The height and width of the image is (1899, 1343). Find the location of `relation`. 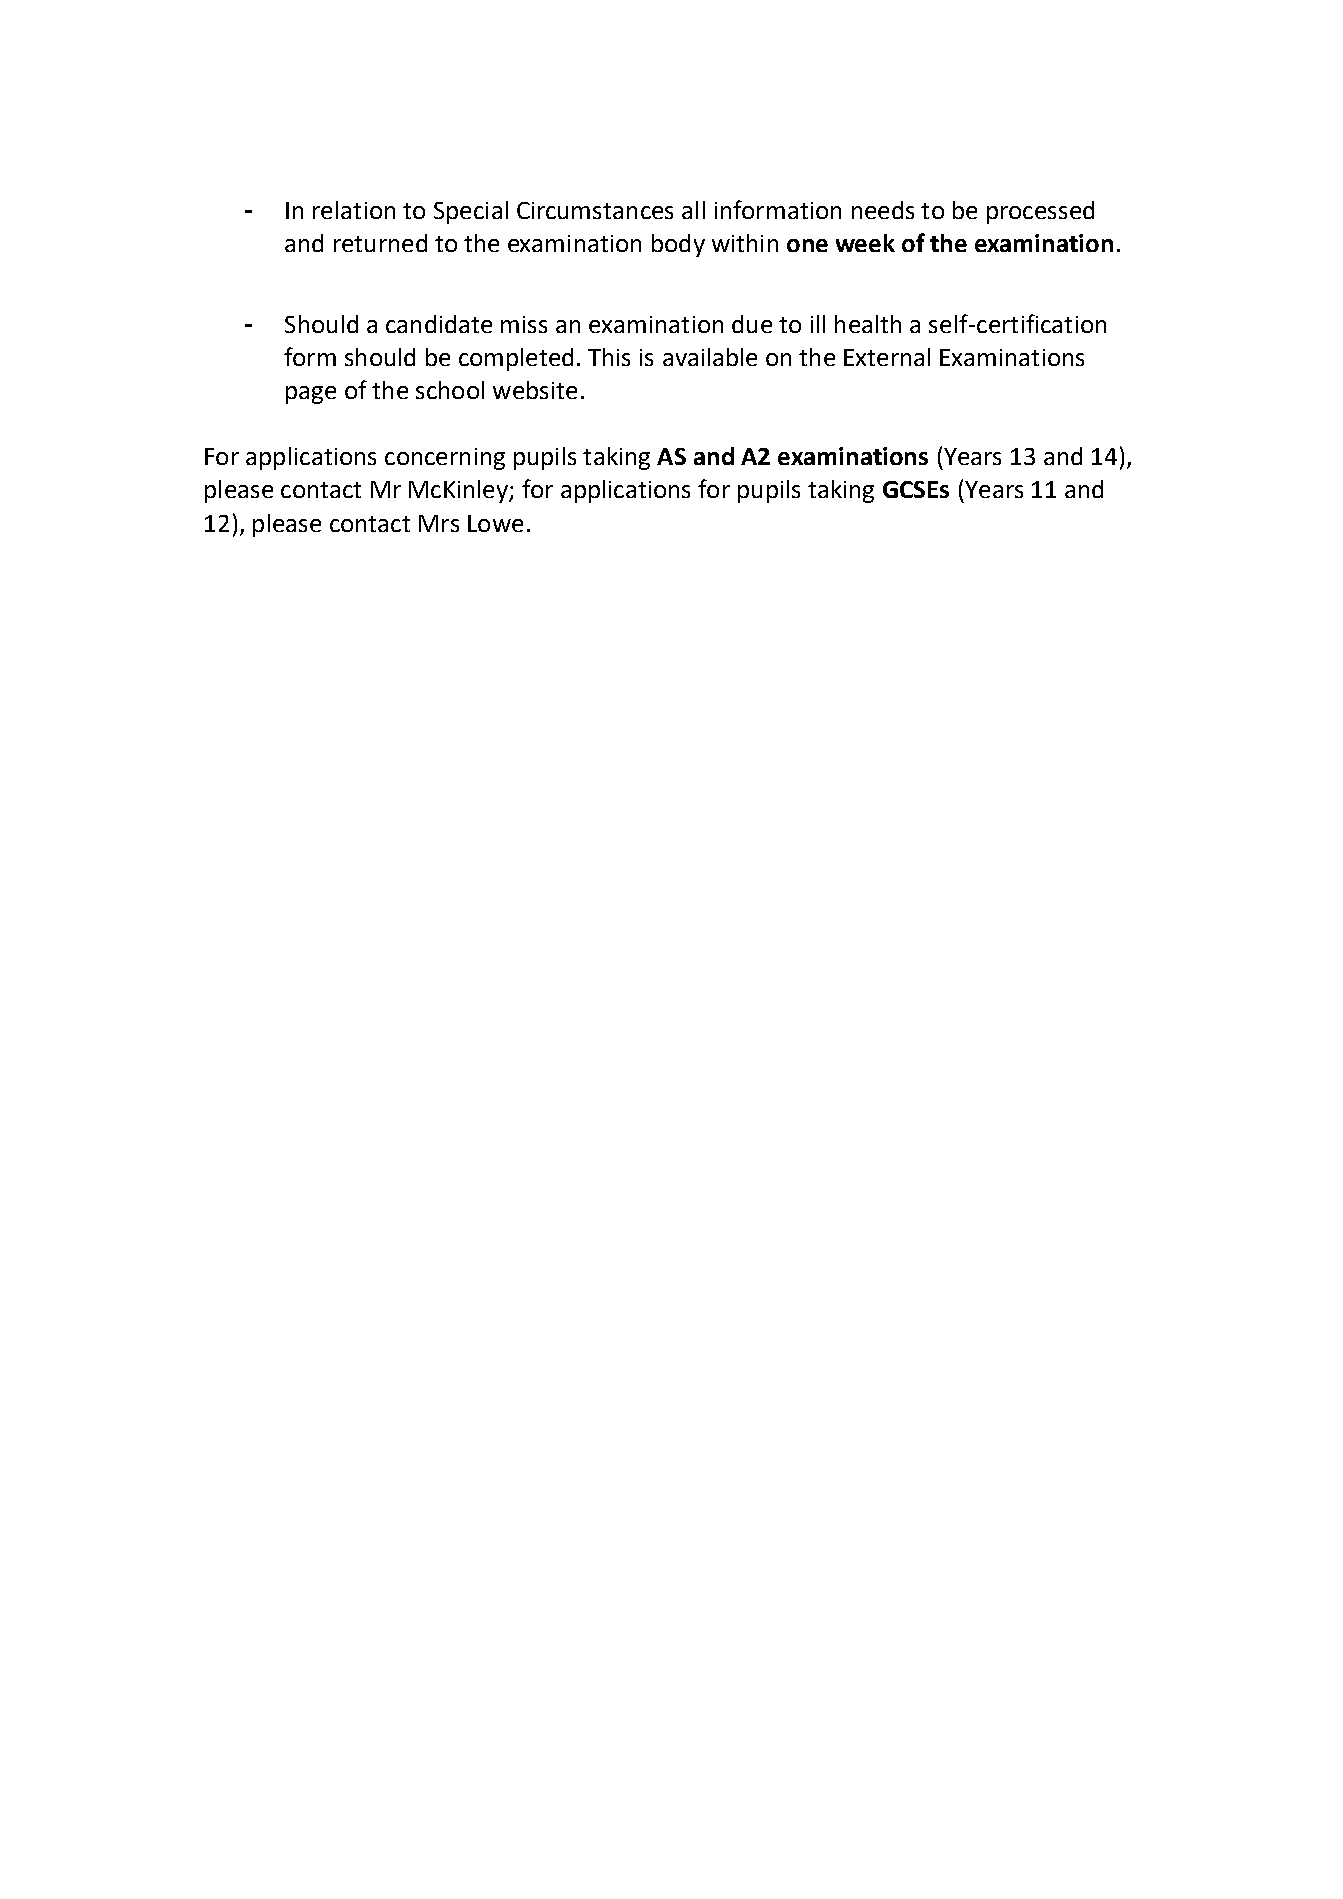

relation is located at coordinates (354, 210).
